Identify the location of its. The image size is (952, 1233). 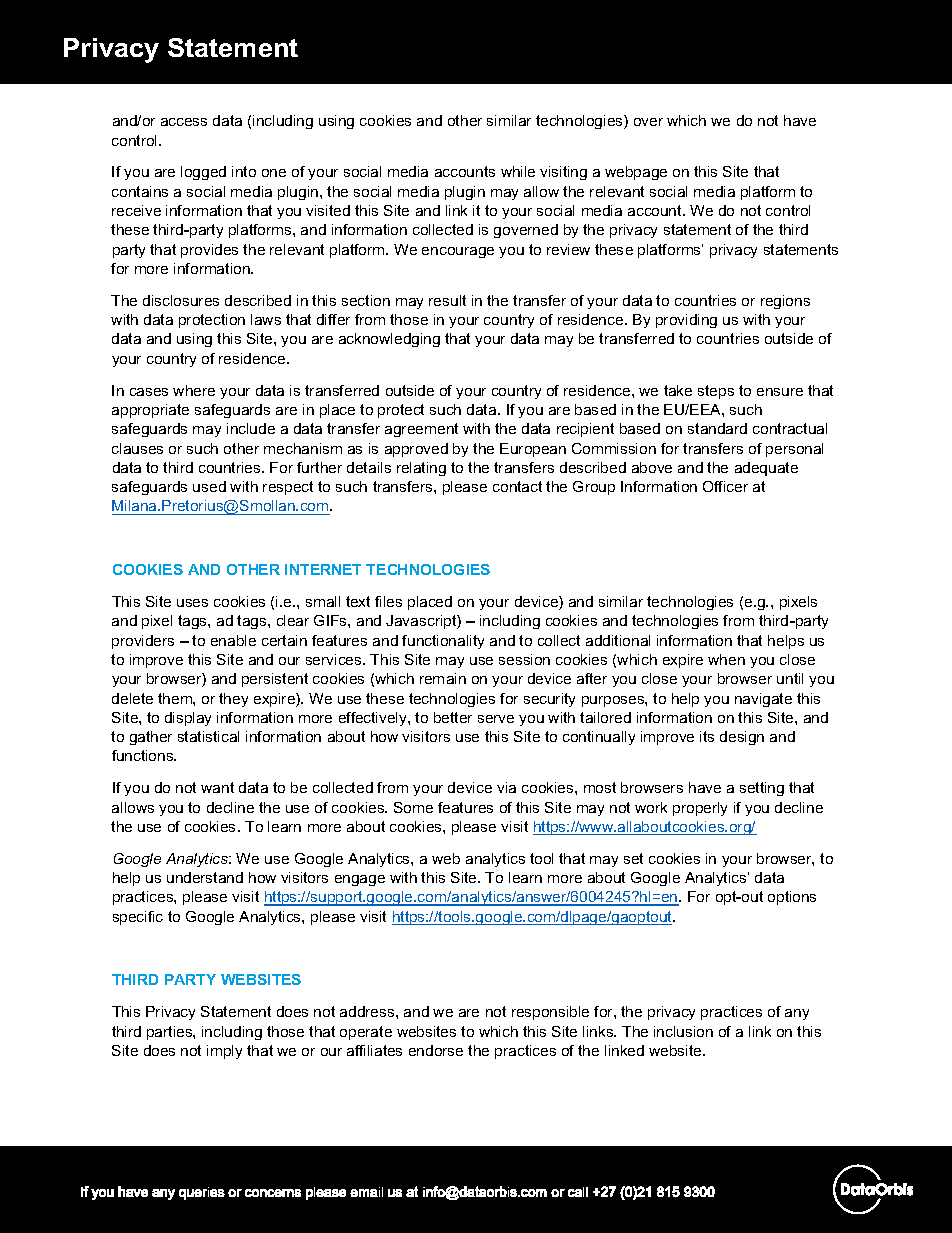
(707, 736).
